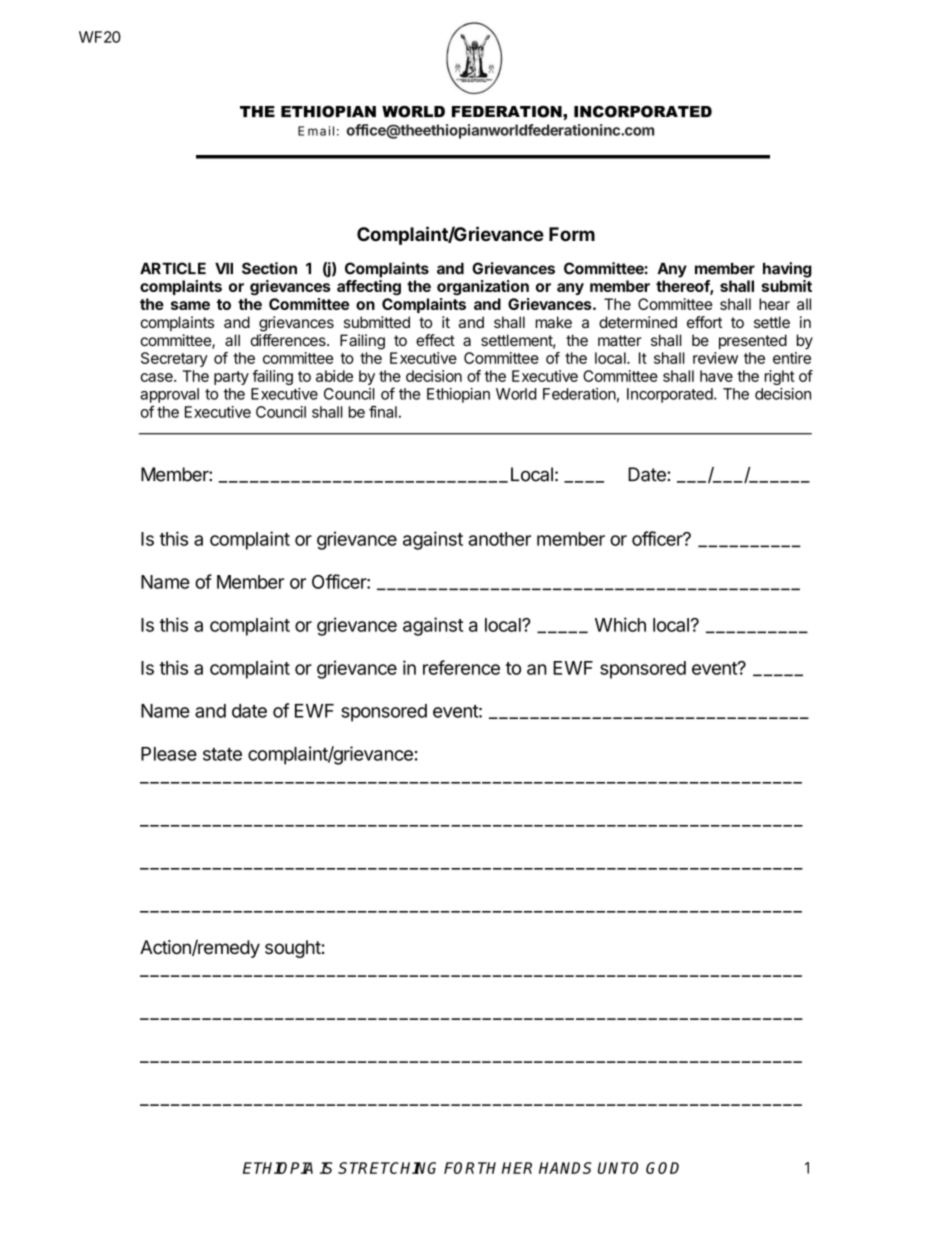  I want to click on reference, so click(461, 667).
